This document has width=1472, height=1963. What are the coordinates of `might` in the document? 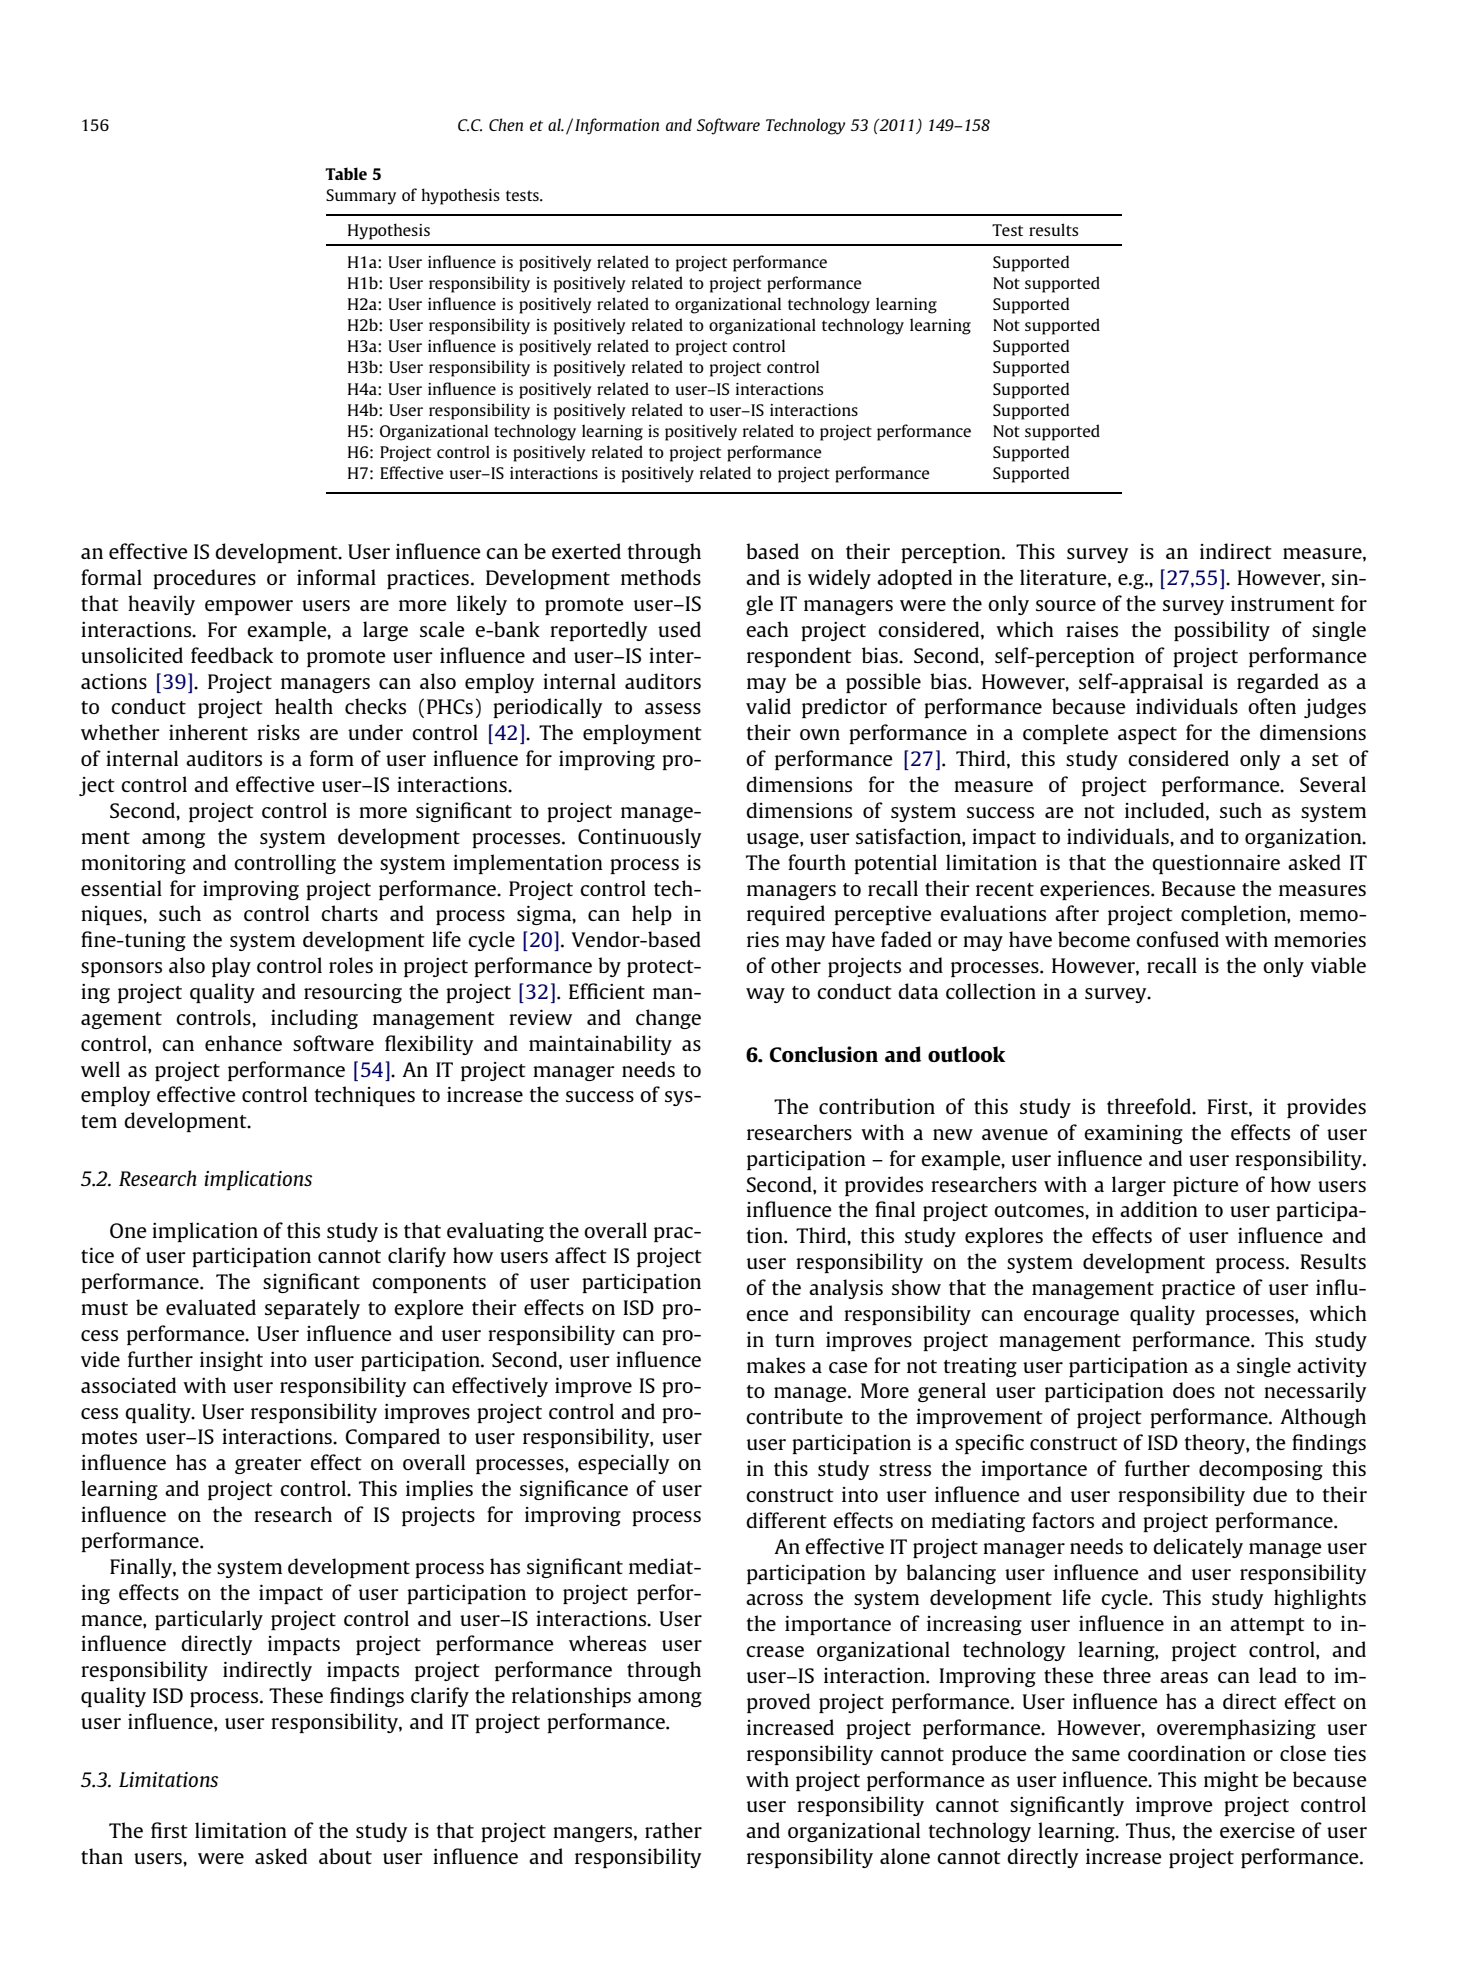 It's located at (1231, 1781).
